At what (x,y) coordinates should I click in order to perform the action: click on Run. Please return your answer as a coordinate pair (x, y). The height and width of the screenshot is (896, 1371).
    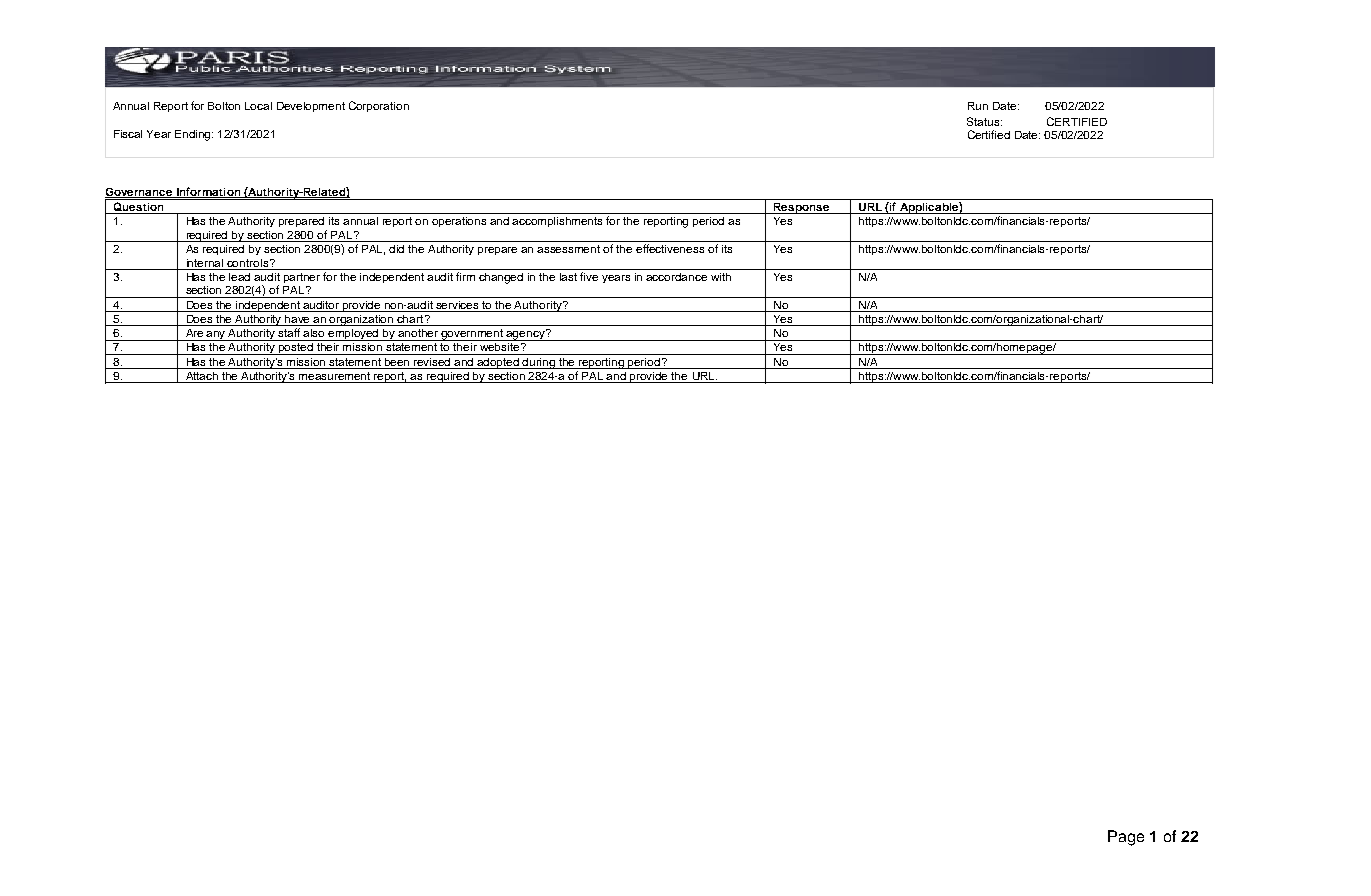
    Looking at the image, I should click on (978, 106).
